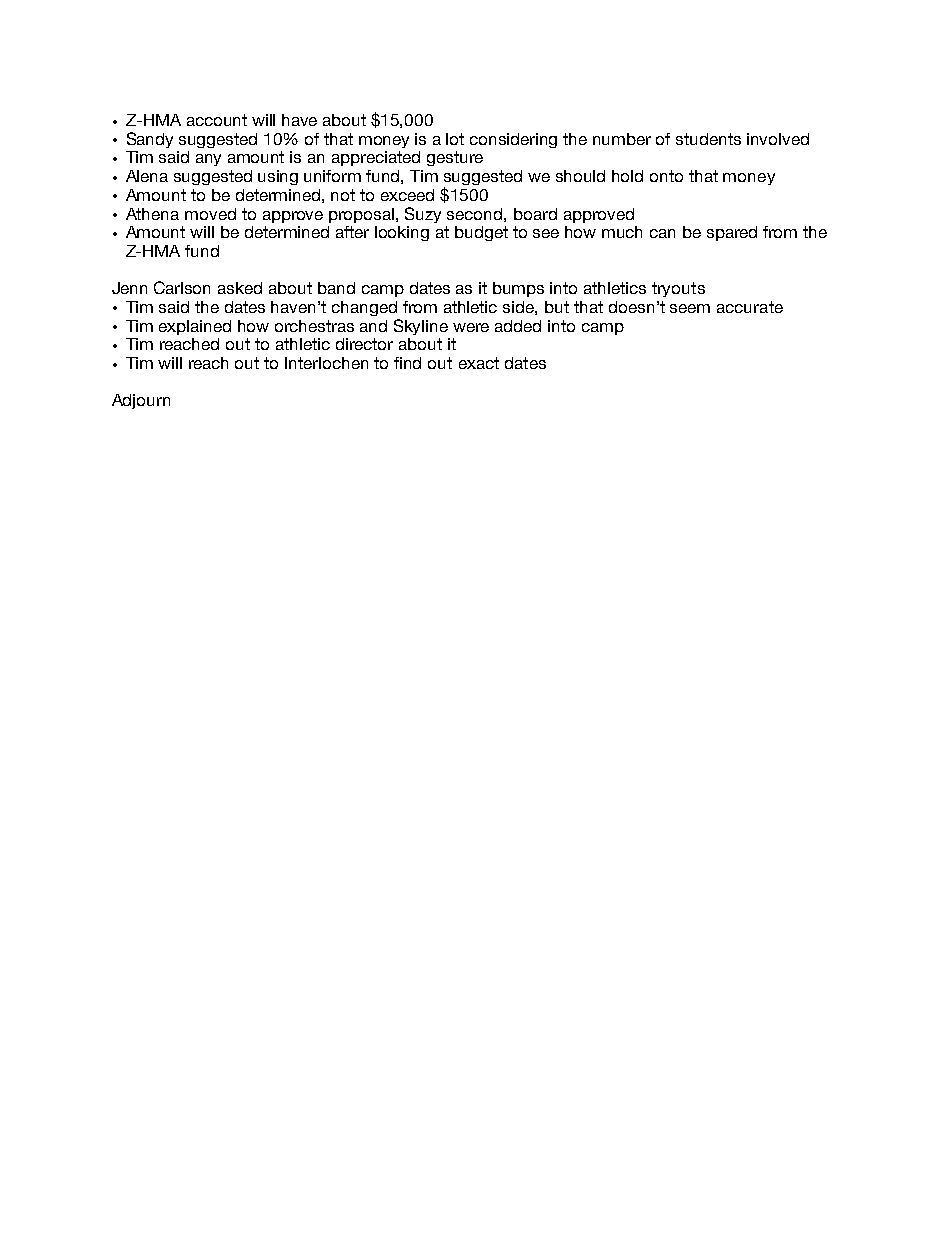  Describe the element at coordinates (455, 139) in the screenshot. I see `lot` at that location.
